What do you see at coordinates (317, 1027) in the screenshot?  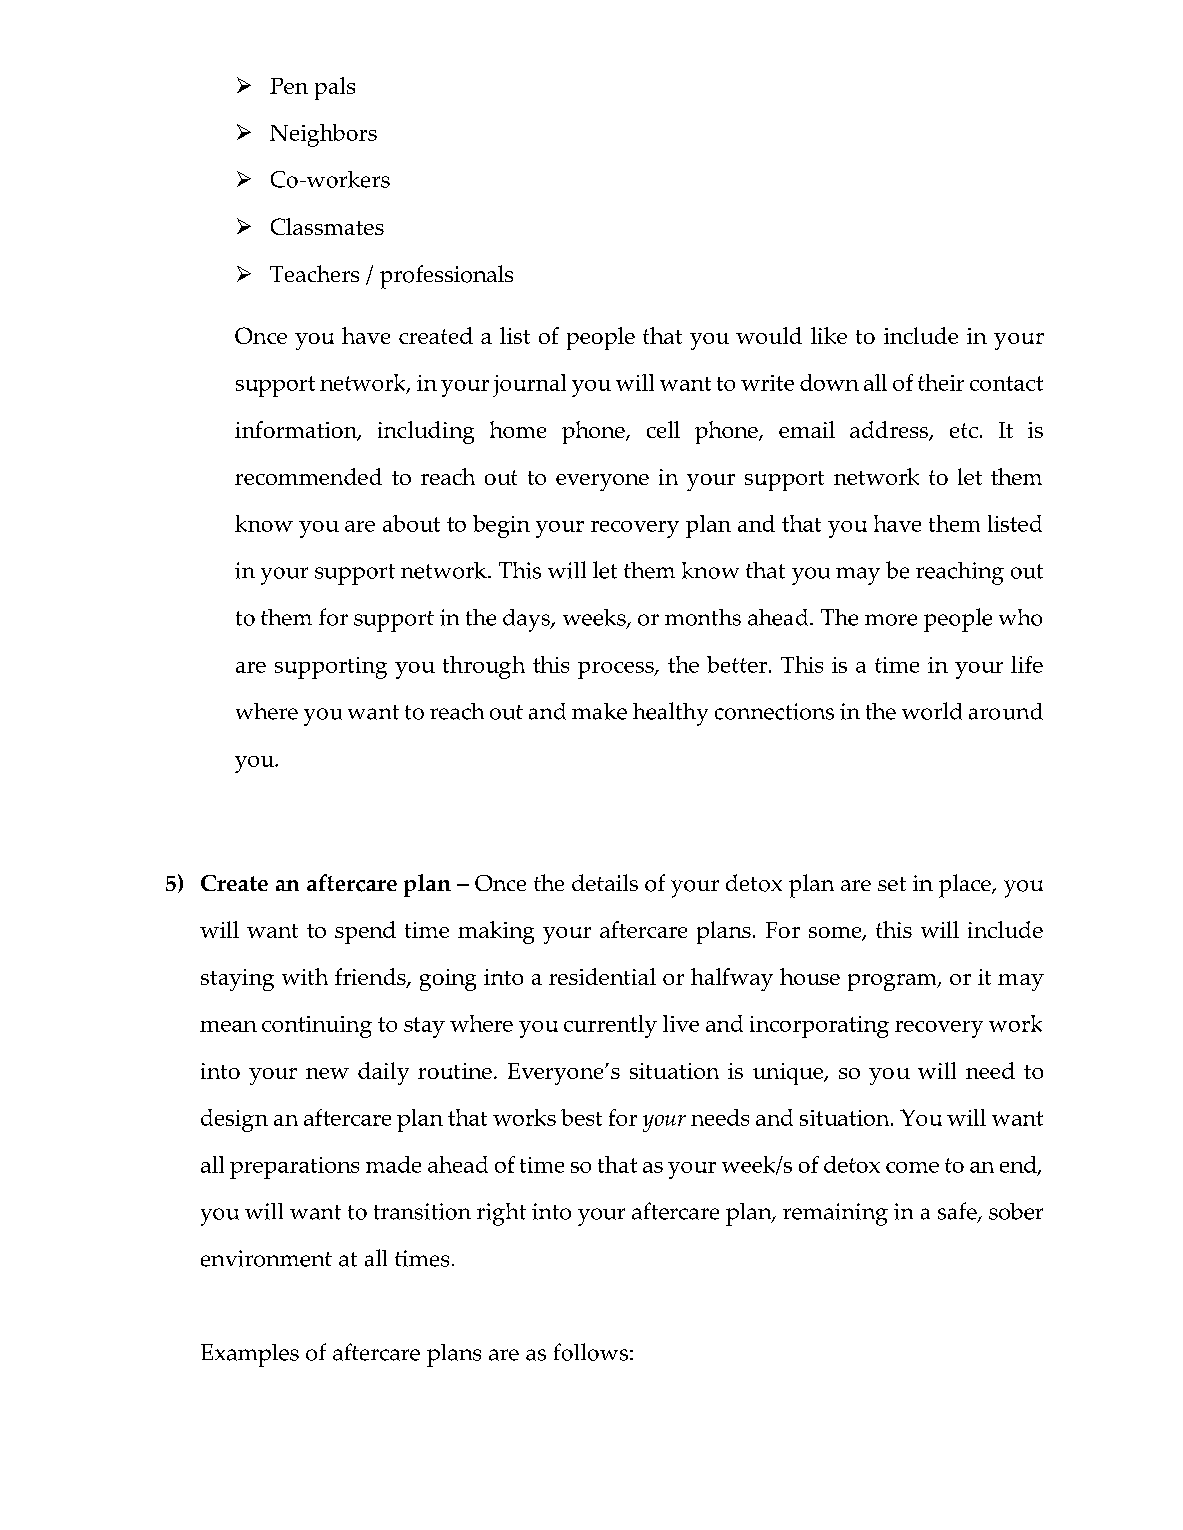 I see `continuing` at bounding box center [317, 1027].
